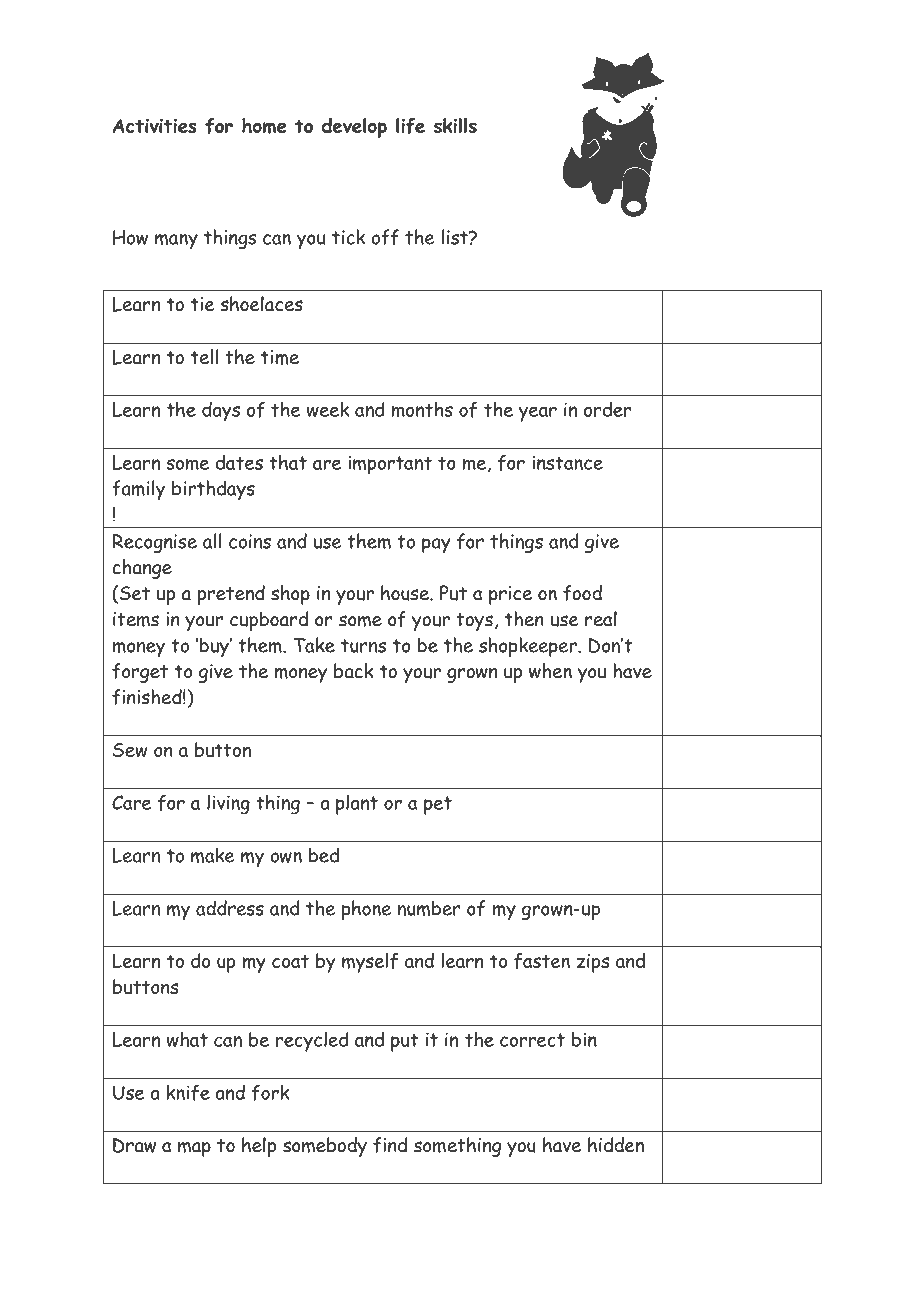 The image size is (924, 1308). I want to click on Activities, so click(154, 126).
